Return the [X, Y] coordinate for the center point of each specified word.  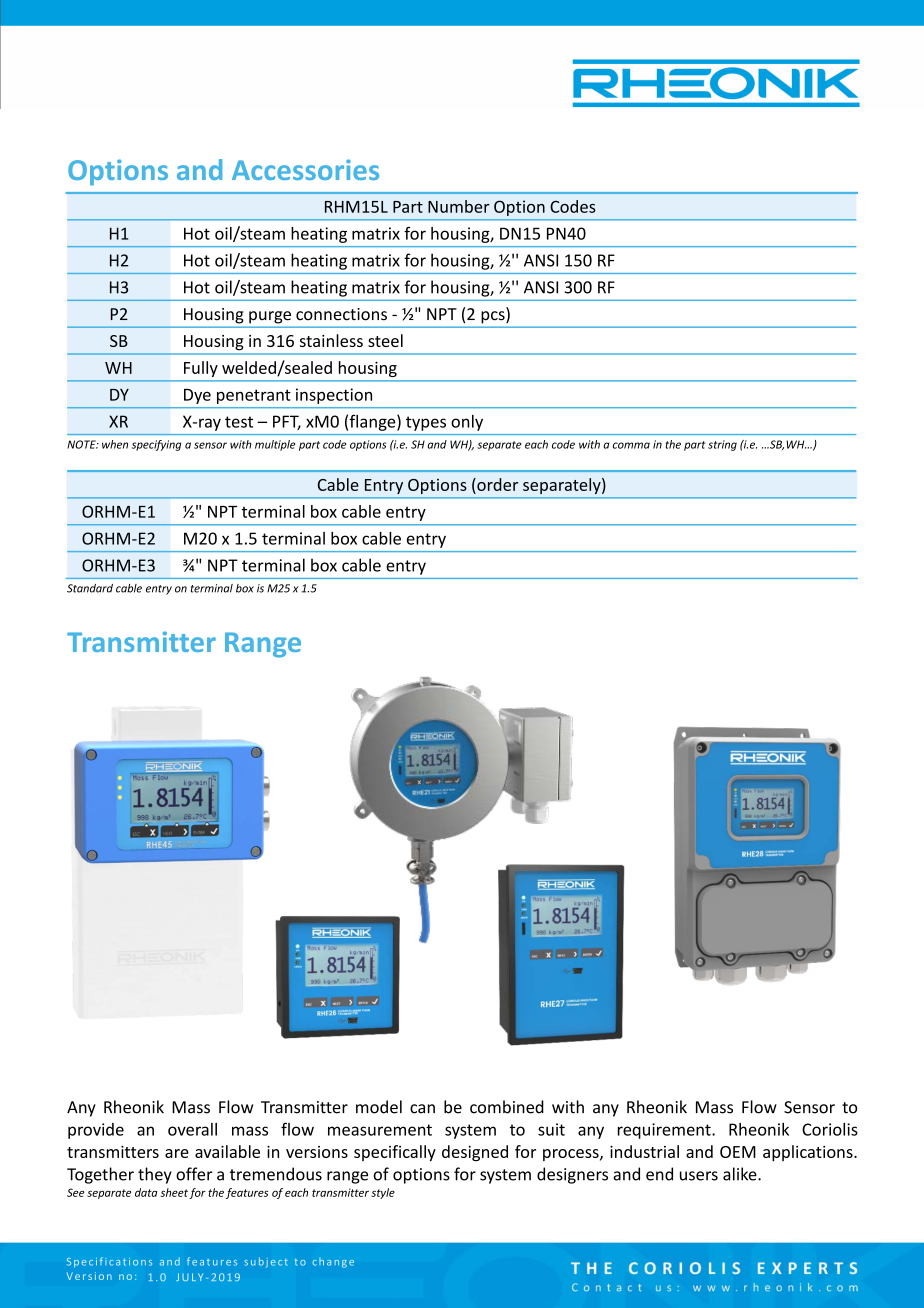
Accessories [305, 169]
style [383, 1193]
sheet [174, 1192]
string [722, 445]
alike [741, 1174]
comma [631, 445]
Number [459, 206]
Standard [90, 588]
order [496, 484]
